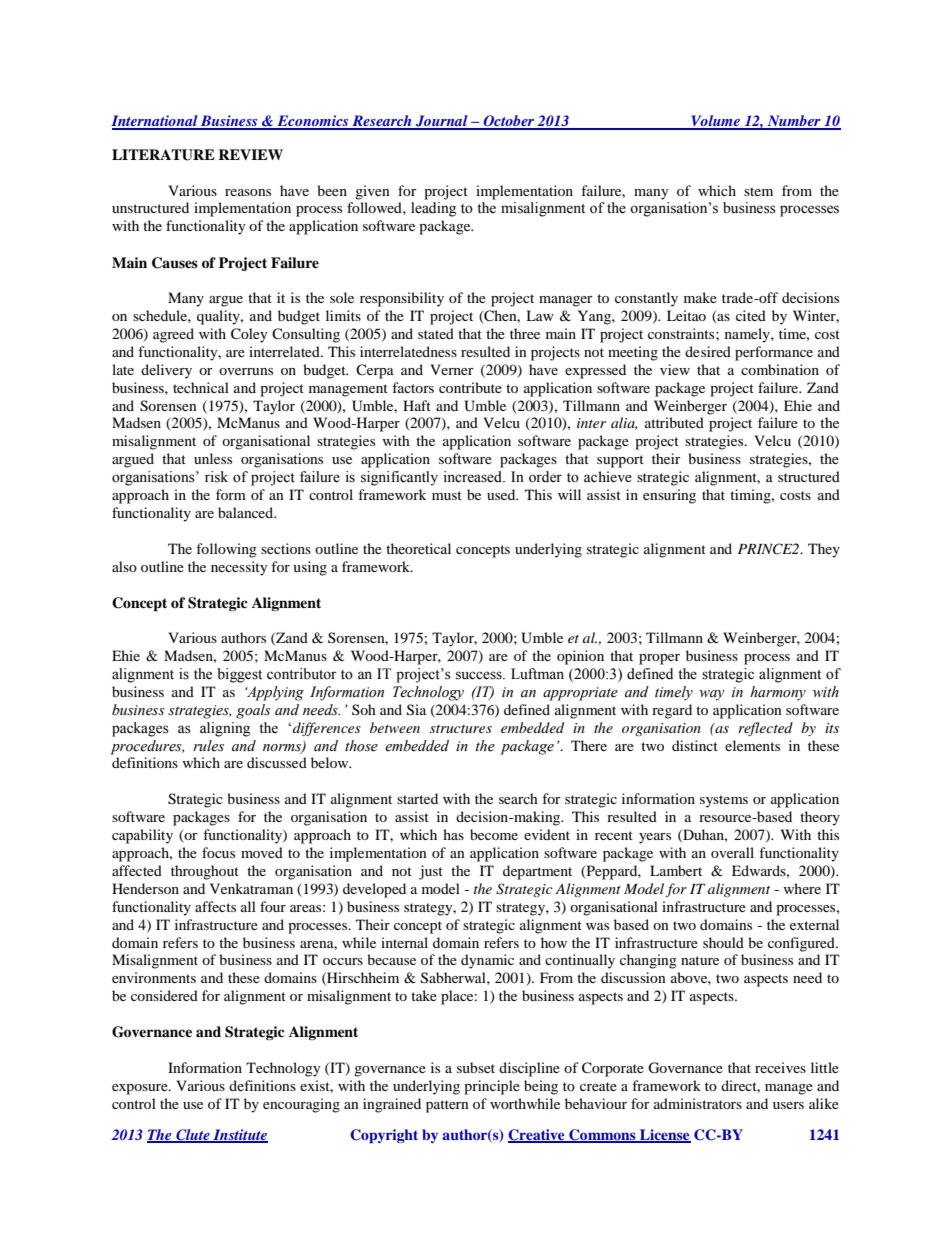 Image resolution: width=952 pixels, height=1233 pixels. Describe the element at coordinates (659, 659) in the screenshot. I see `proper` at that location.
